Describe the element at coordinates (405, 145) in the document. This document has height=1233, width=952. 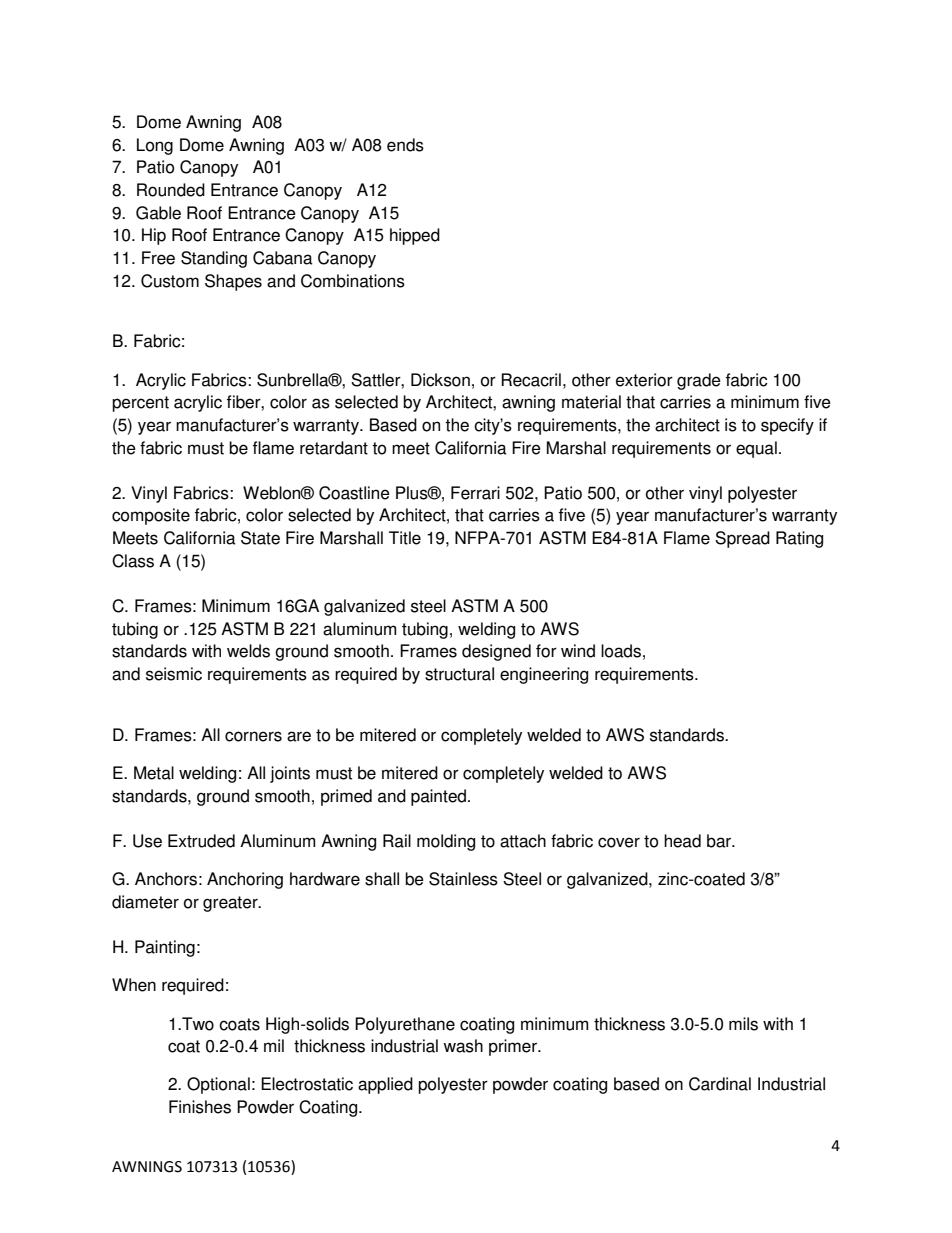
I see `ends` at that location.
